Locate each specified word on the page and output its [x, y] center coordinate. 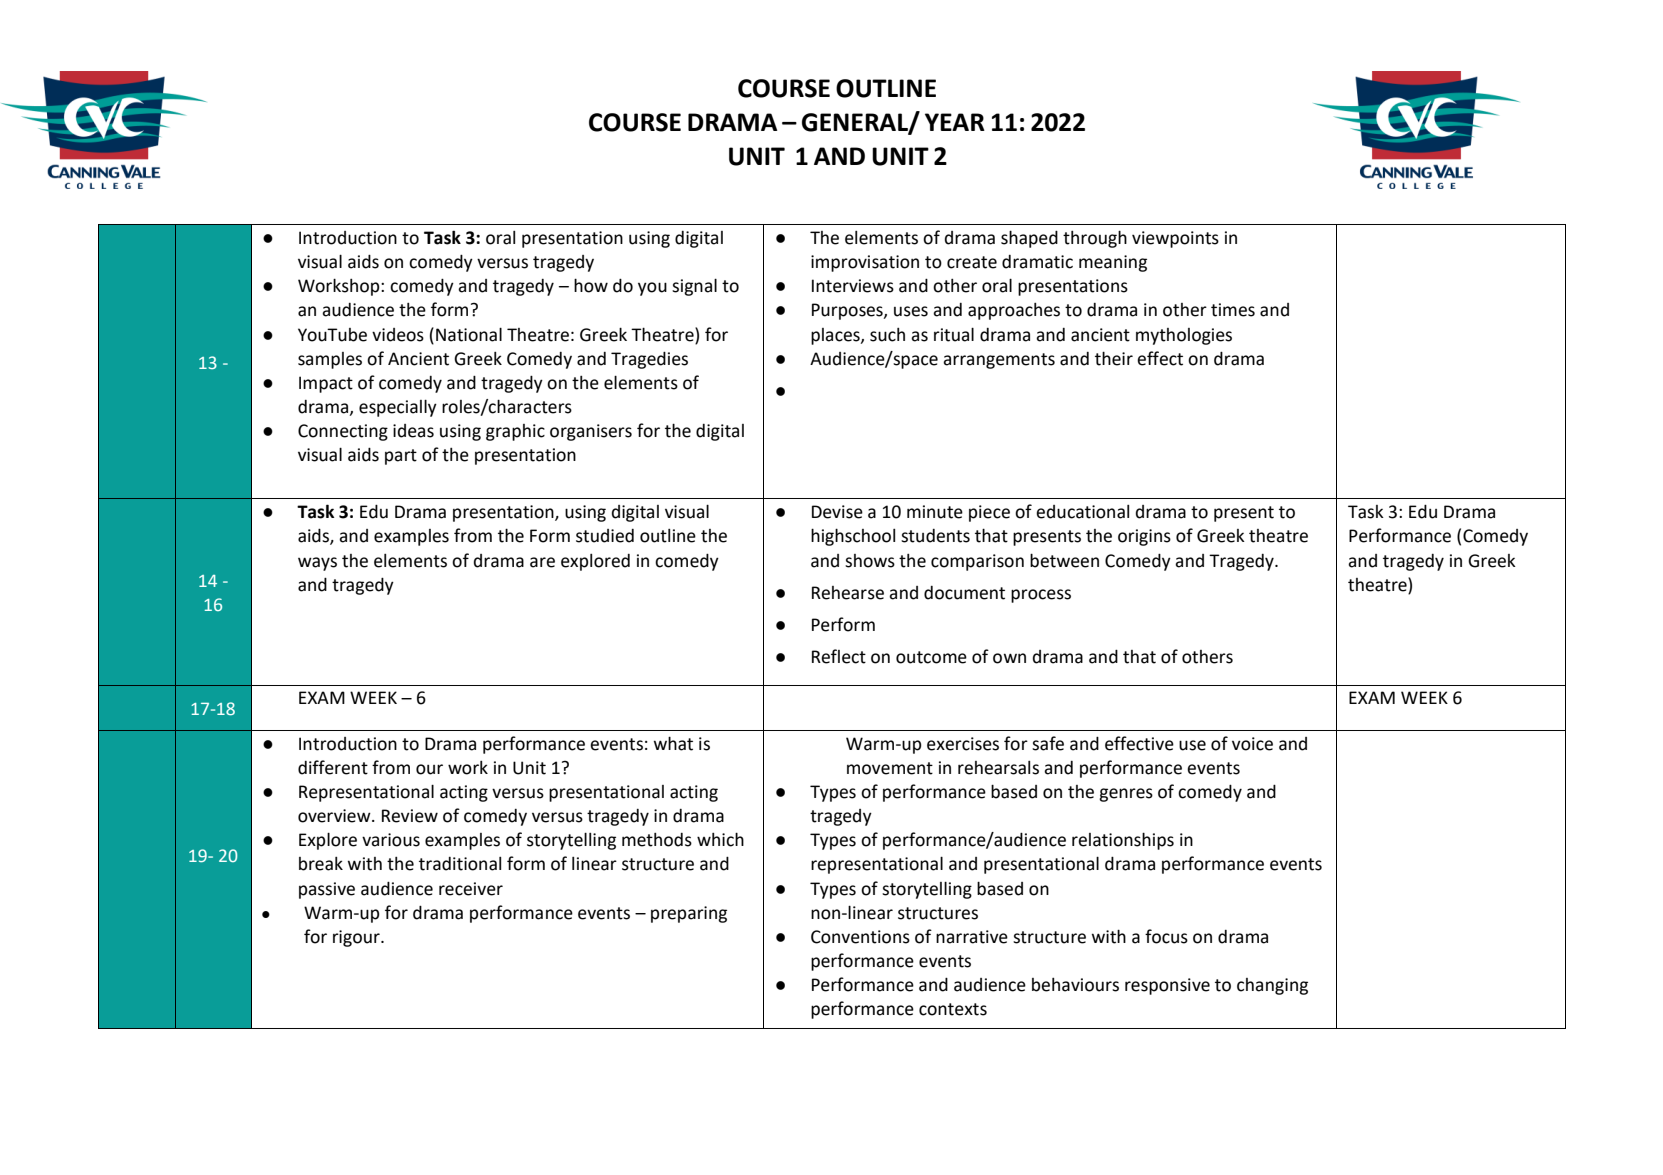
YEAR [955, 122]
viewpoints [1175, 239]
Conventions [860, 937]
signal [694, 287]
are [542, 562]
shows [870, 561]
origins [1144, 537]
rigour [357, 938]
